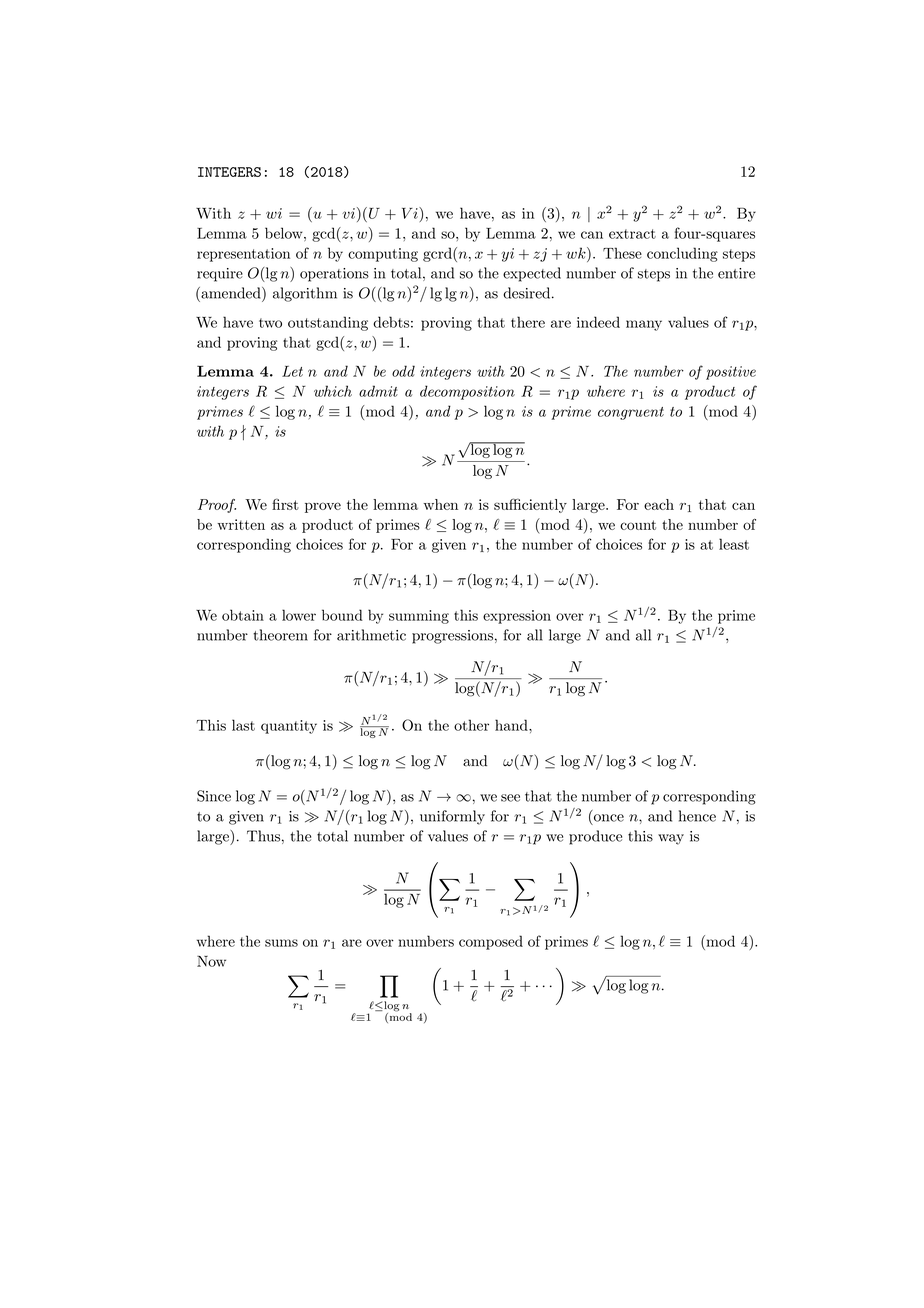 This screenshot has height=1308, width=924. I want to click on concluding, so click(682, 254).
